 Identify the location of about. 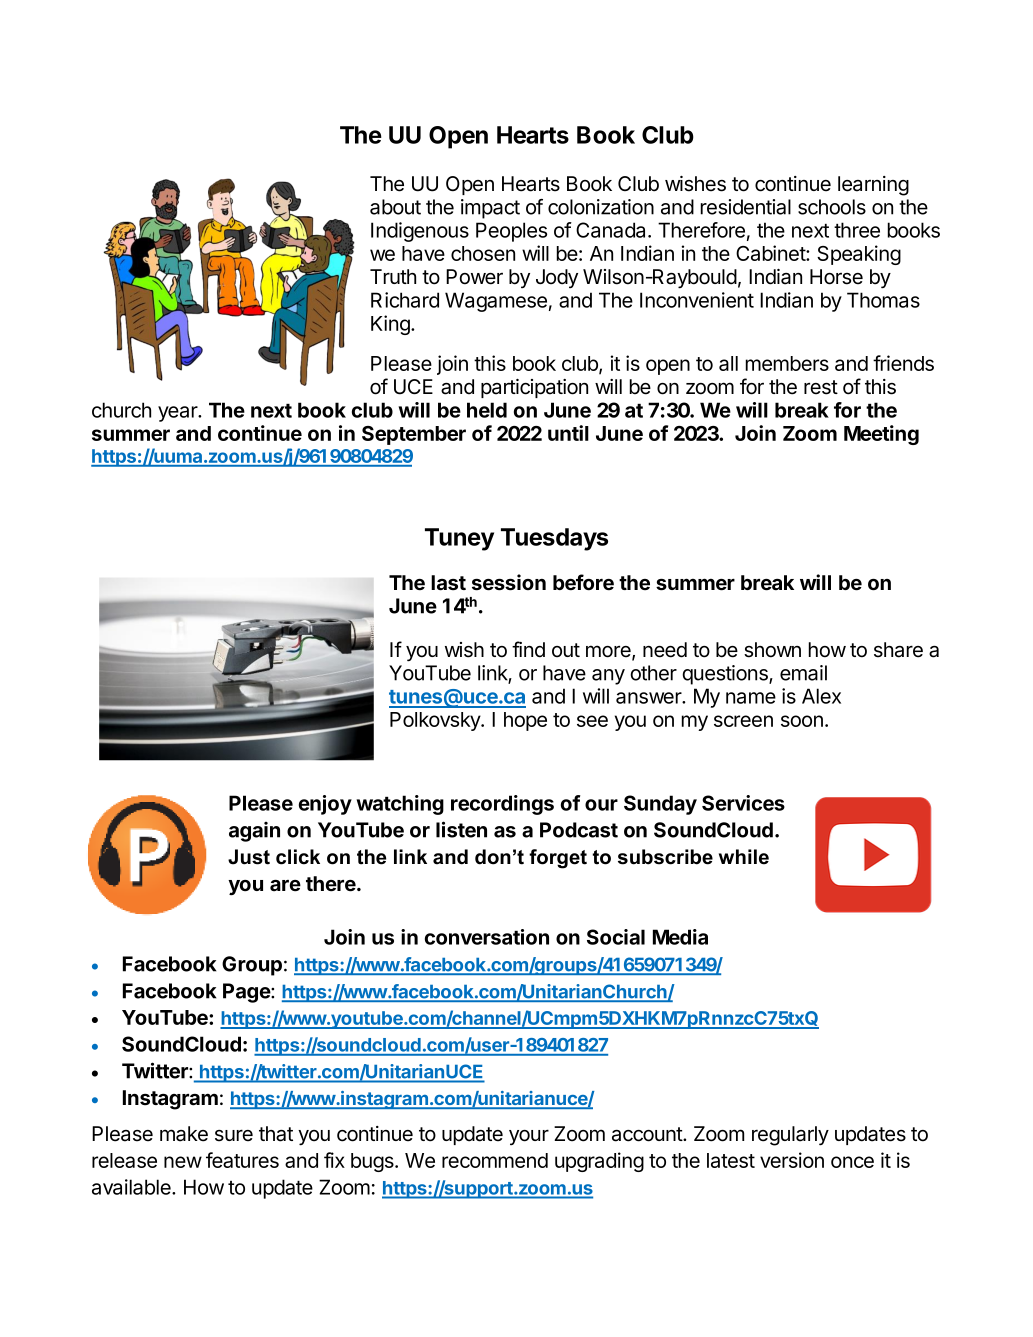
(395, 207).
